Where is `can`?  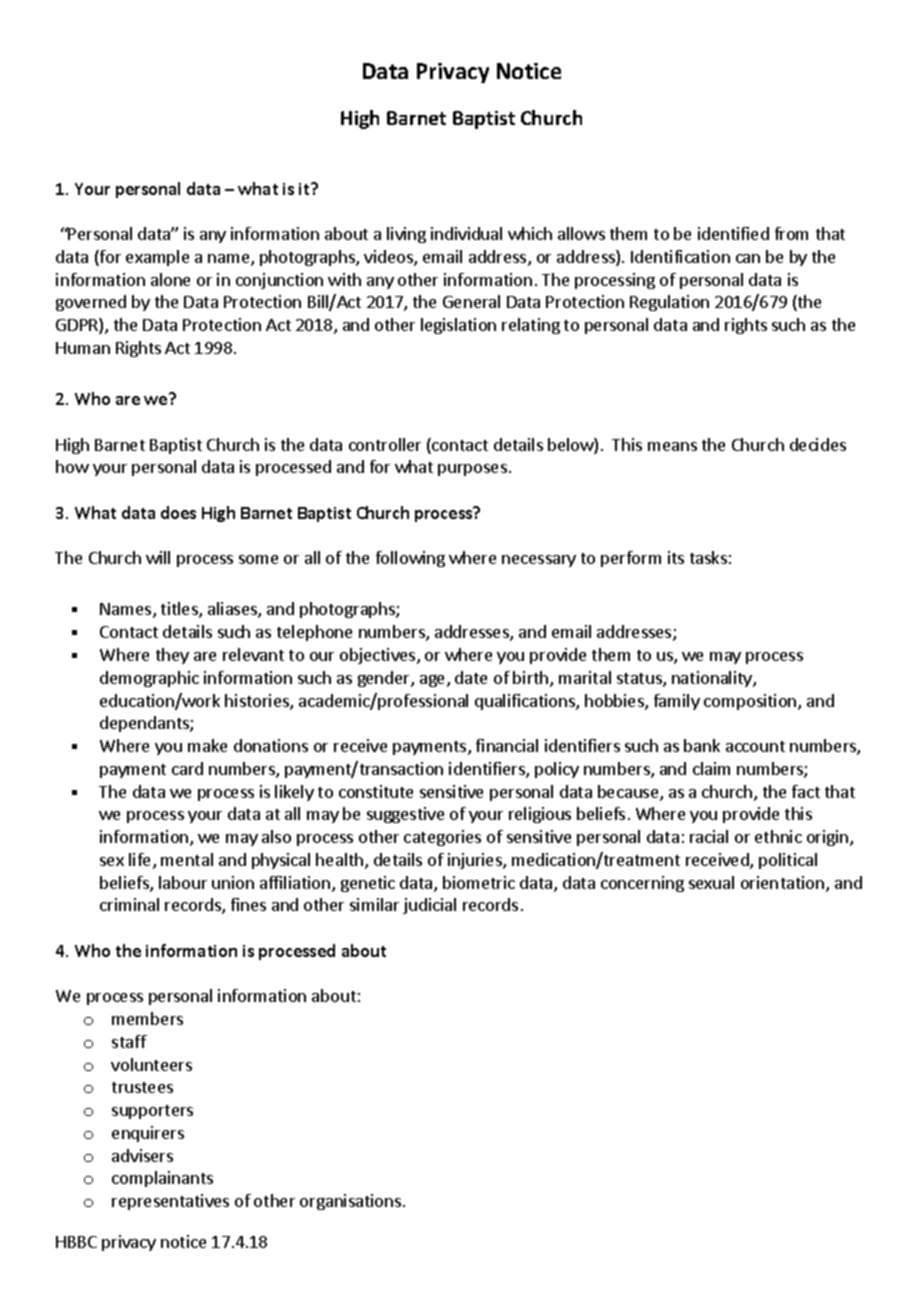
can is located at coordinates (748, 258).
